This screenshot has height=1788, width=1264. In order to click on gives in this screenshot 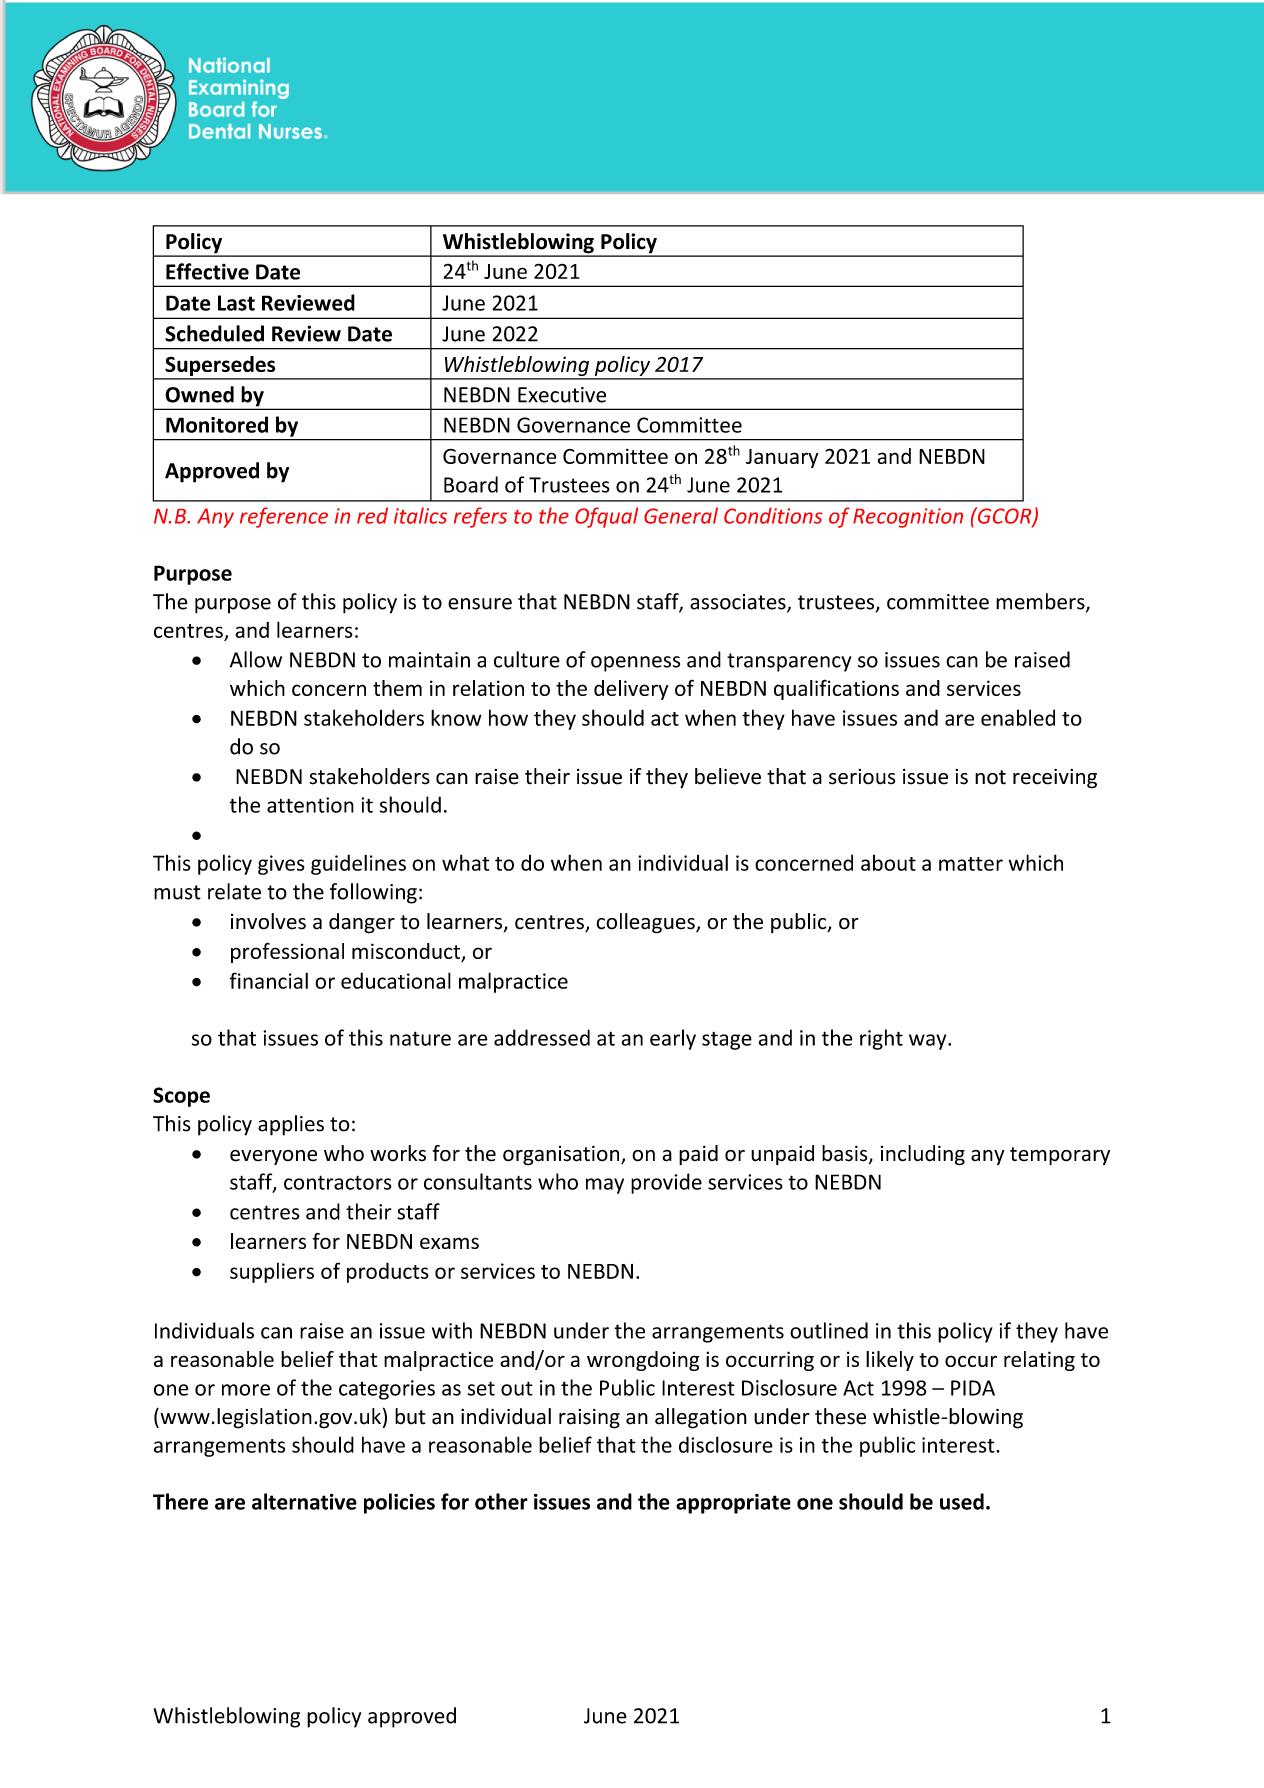, I will do `click(281, 865)`.
